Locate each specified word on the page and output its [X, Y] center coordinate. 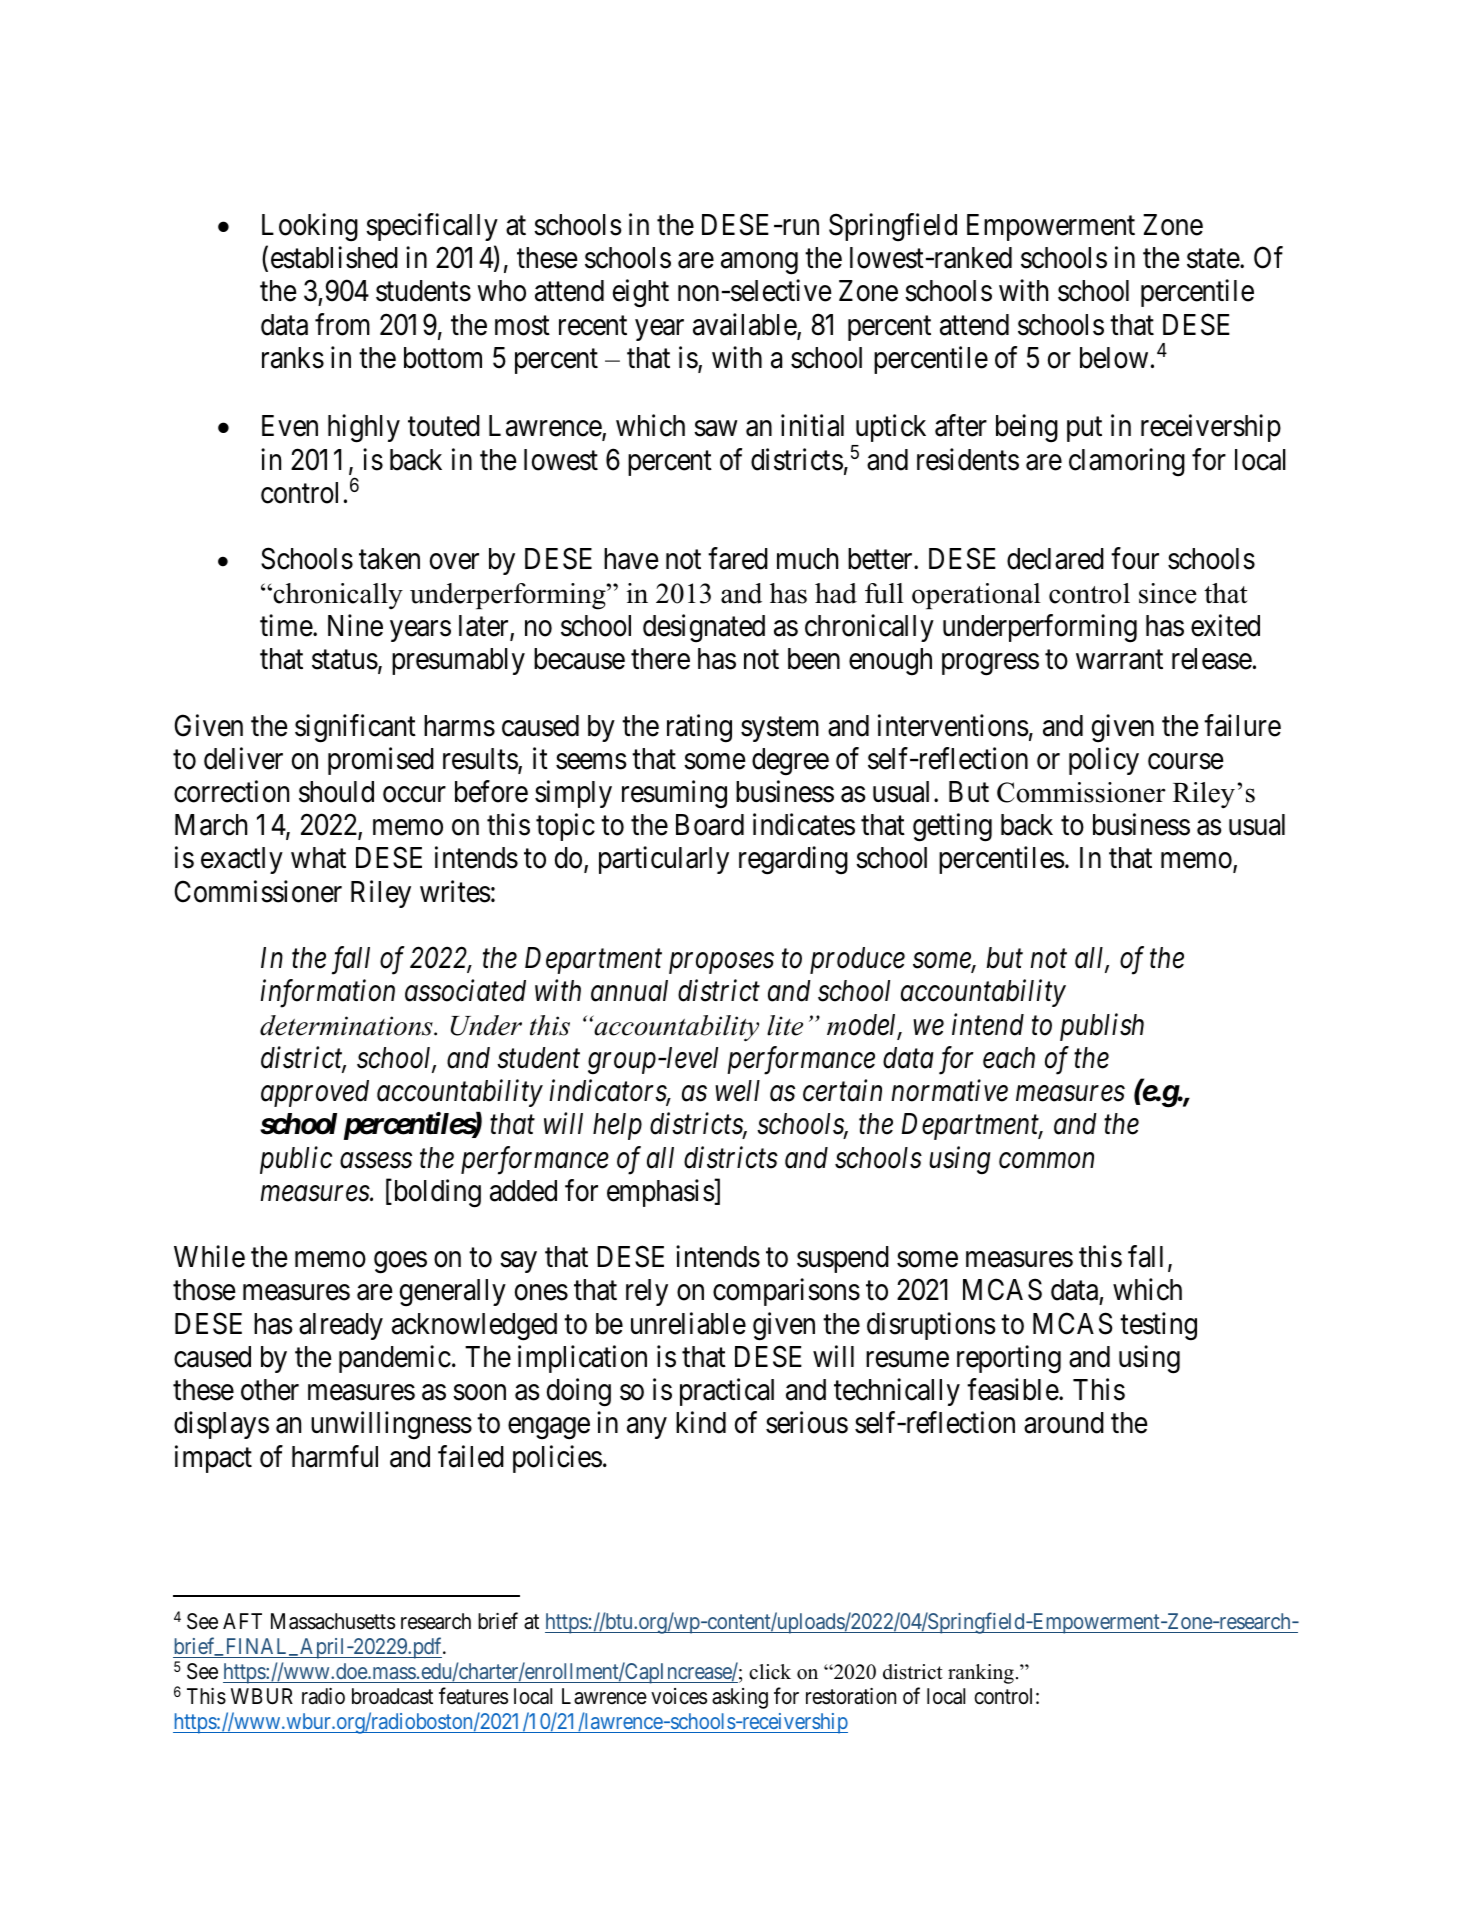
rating [699, 728]
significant [355, 728]
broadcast [392, 1696]
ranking [981, 1674]
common [1046, 1161]
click [770, 1672]
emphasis [661, 1193]
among [759, 264]
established [334, 258]
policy [1104, 761]
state [1214, 259]
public [296, 1160]
